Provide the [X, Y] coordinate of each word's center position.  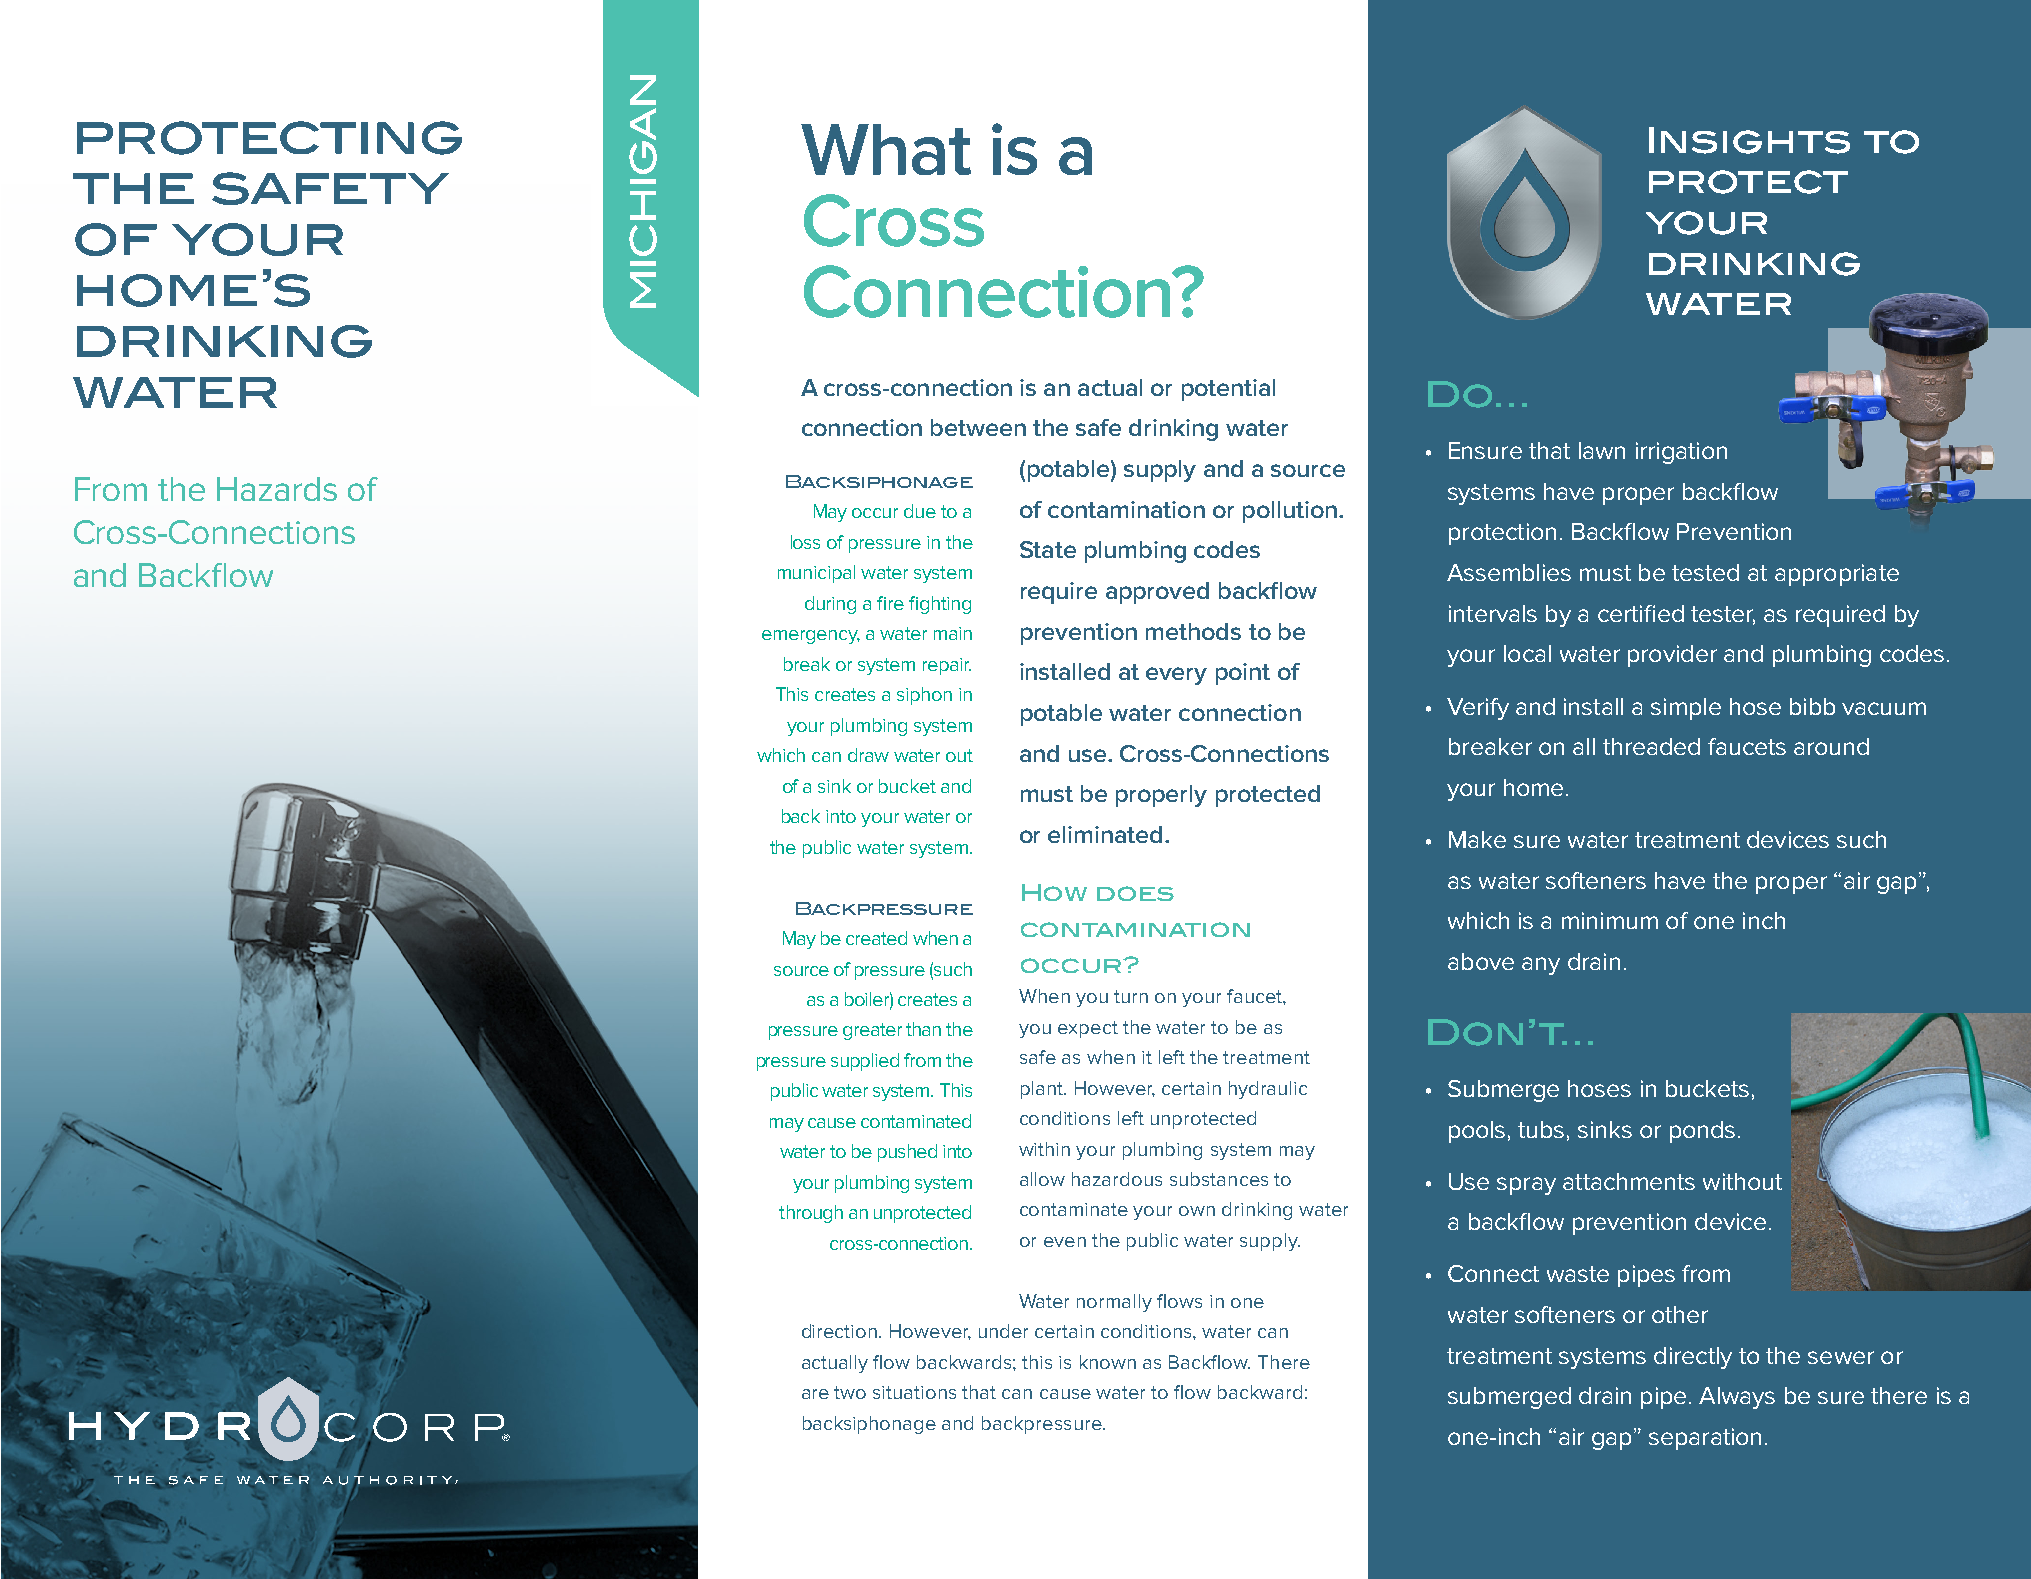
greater [872, 1031]
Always [1737, 1398]
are [815, 1394]
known [1108, 1362]
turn [1131, 996]
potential [1228, 390]
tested [1705, 572]
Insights [1749, 140]
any [1541, 966]
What [886, 149]
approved [1157, 593]
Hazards [277, 489]
